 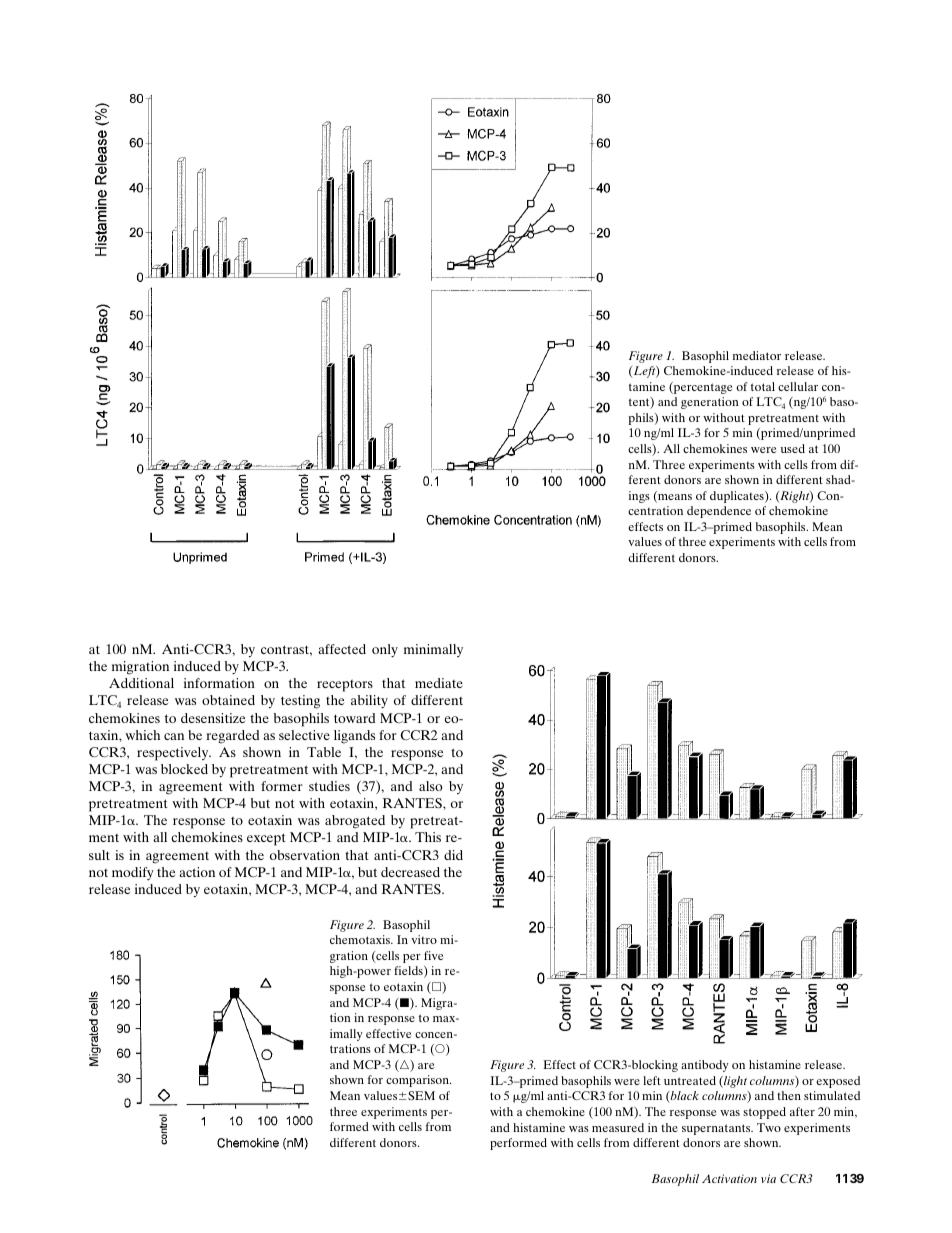 I want to click on mediator, so click(x=757, y=355).
